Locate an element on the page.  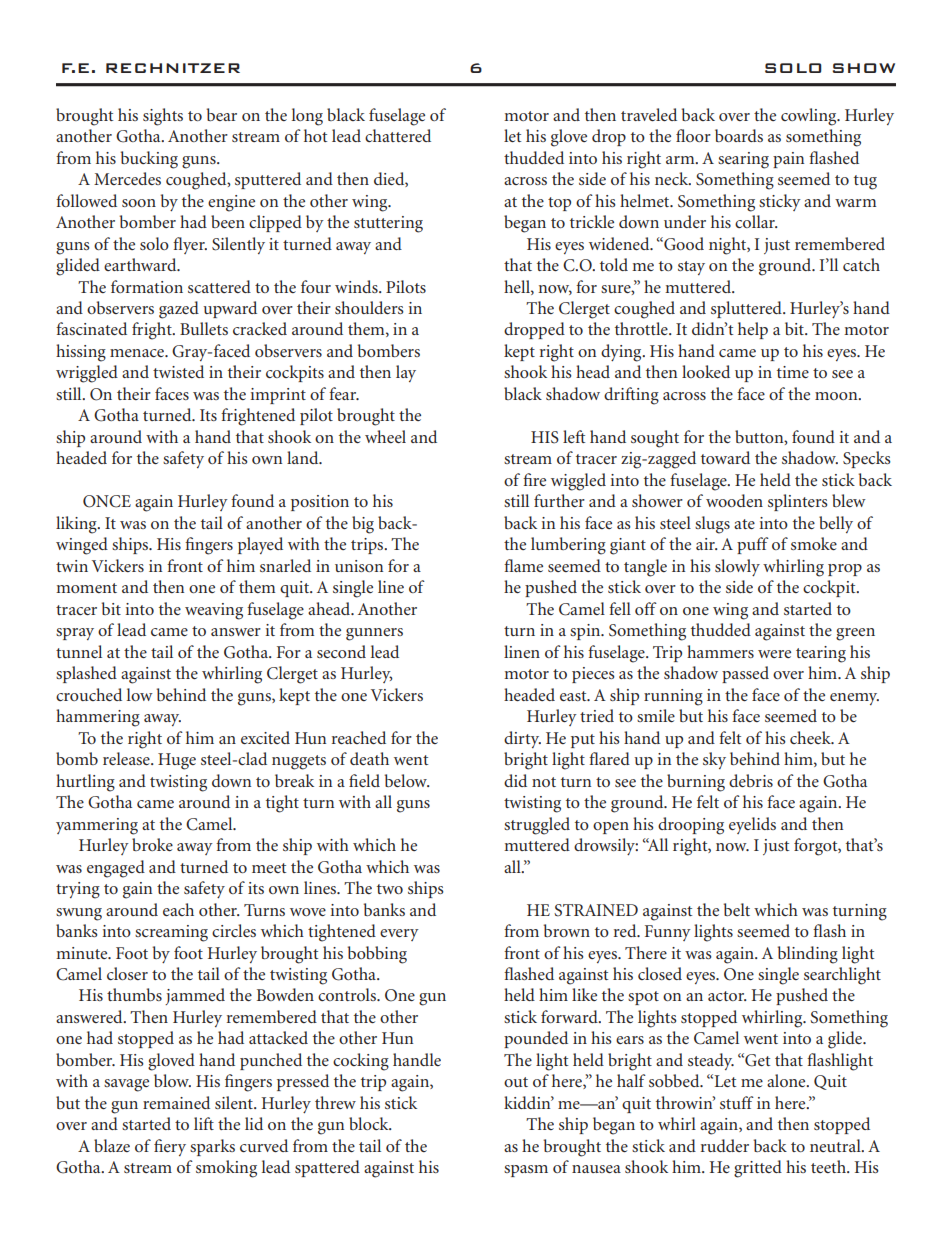
shoulders is located at coordinates (369, 307).
